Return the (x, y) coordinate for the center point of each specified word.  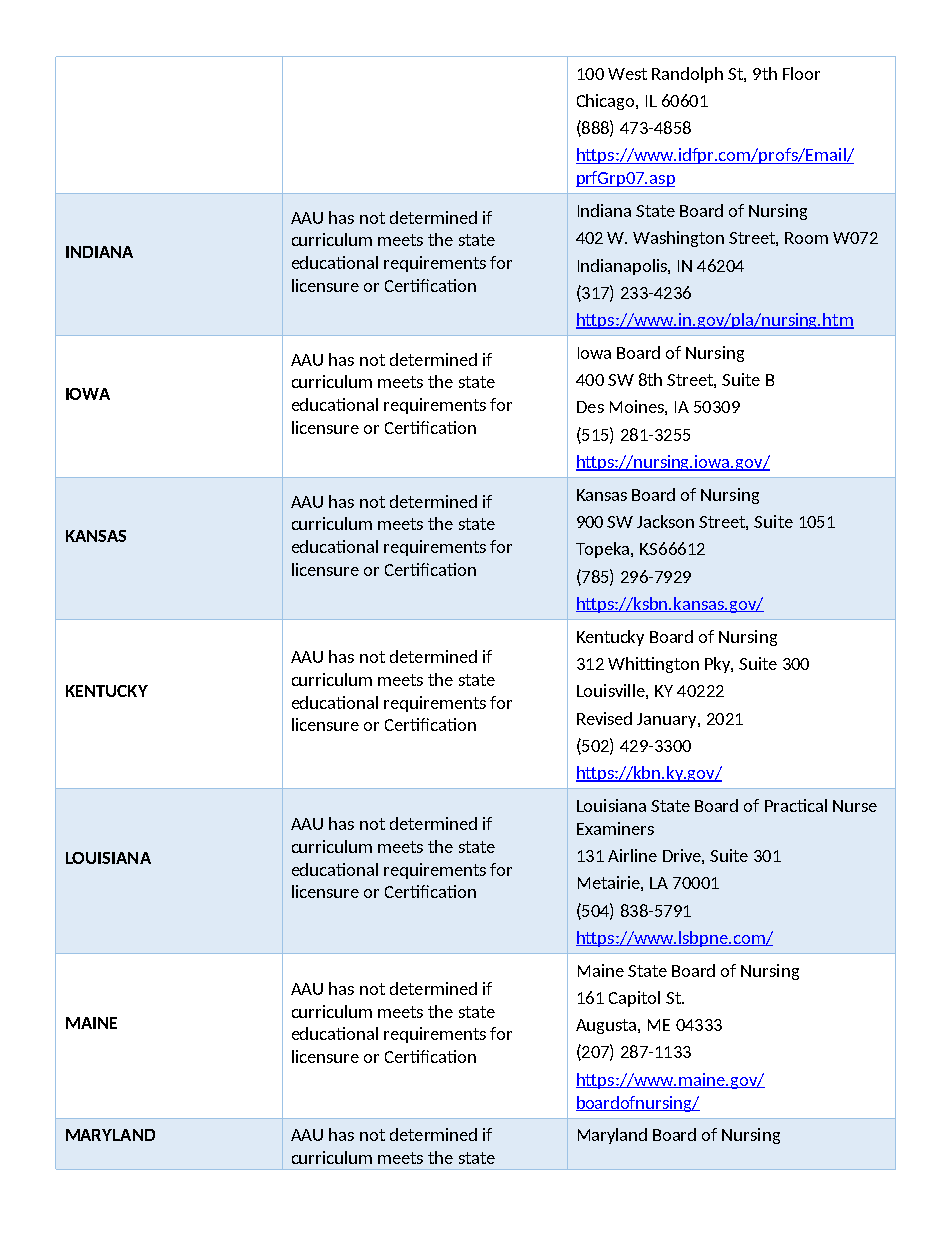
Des (590, 407)
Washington (678, 239)
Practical (796, 805)
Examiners (615, 828)
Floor (801, 73)
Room (806, 238)
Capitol (634, 999)
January (668, 720)
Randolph (687, 75)
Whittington (653, 665)
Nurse (855, 806)
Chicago (607, 102)
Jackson (665, 521)
